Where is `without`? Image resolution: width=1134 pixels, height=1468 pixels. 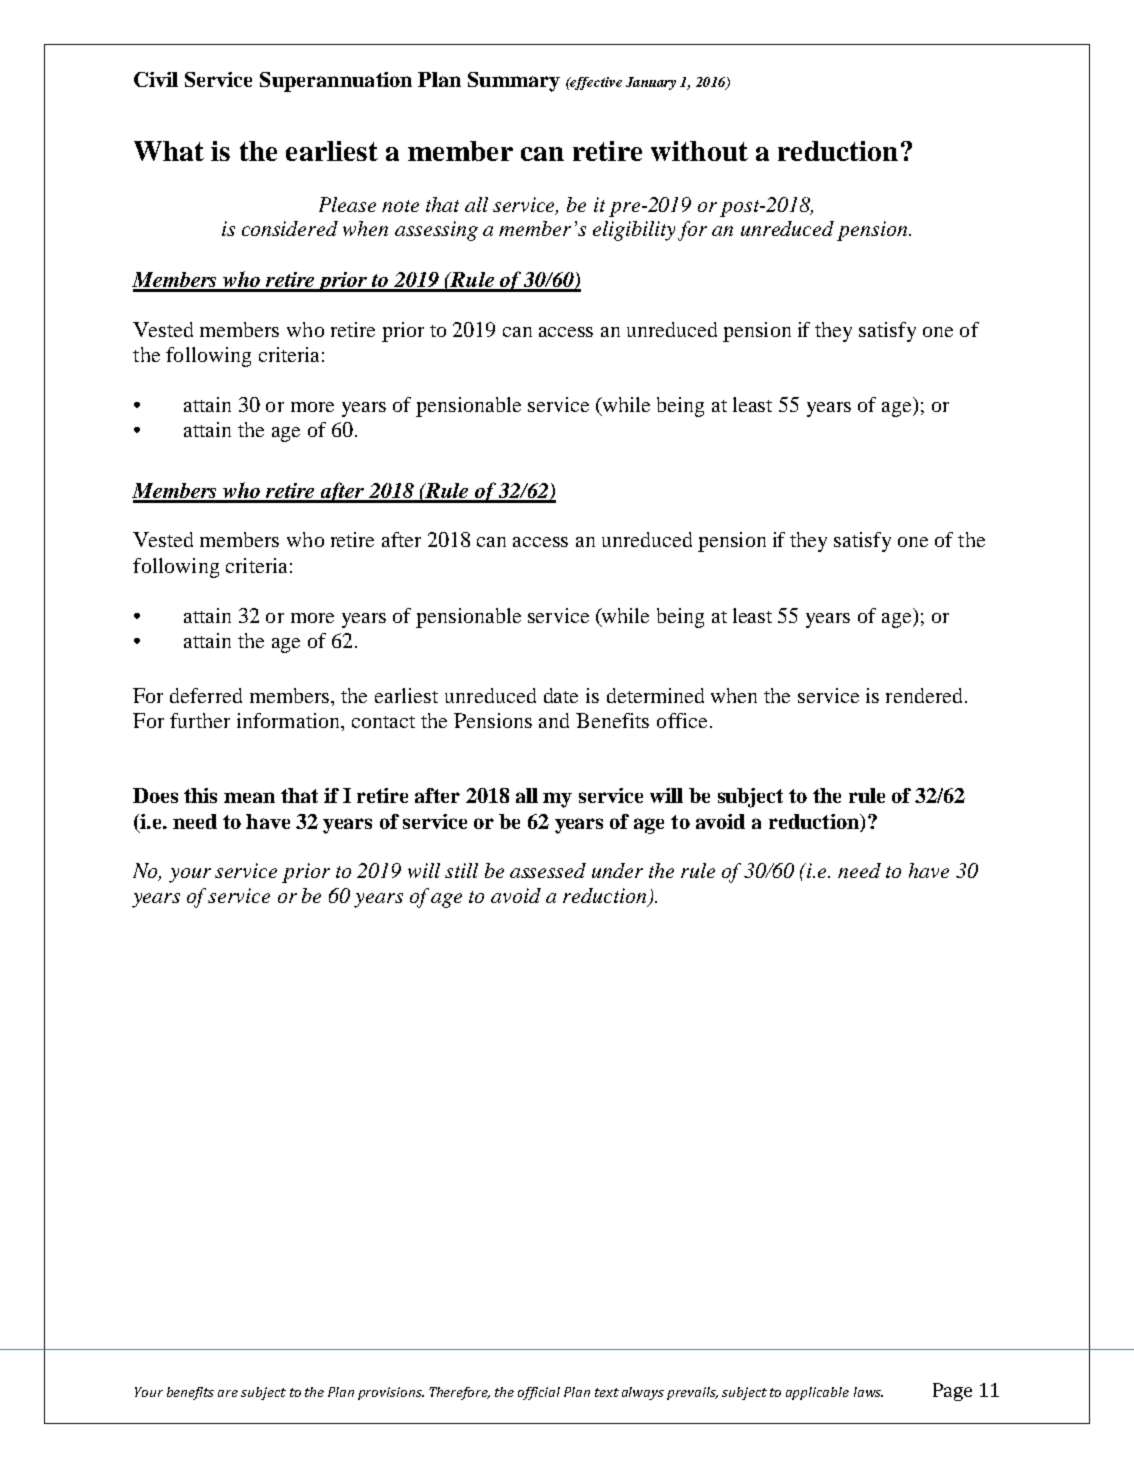 without is located at coordinates (699, 151).
